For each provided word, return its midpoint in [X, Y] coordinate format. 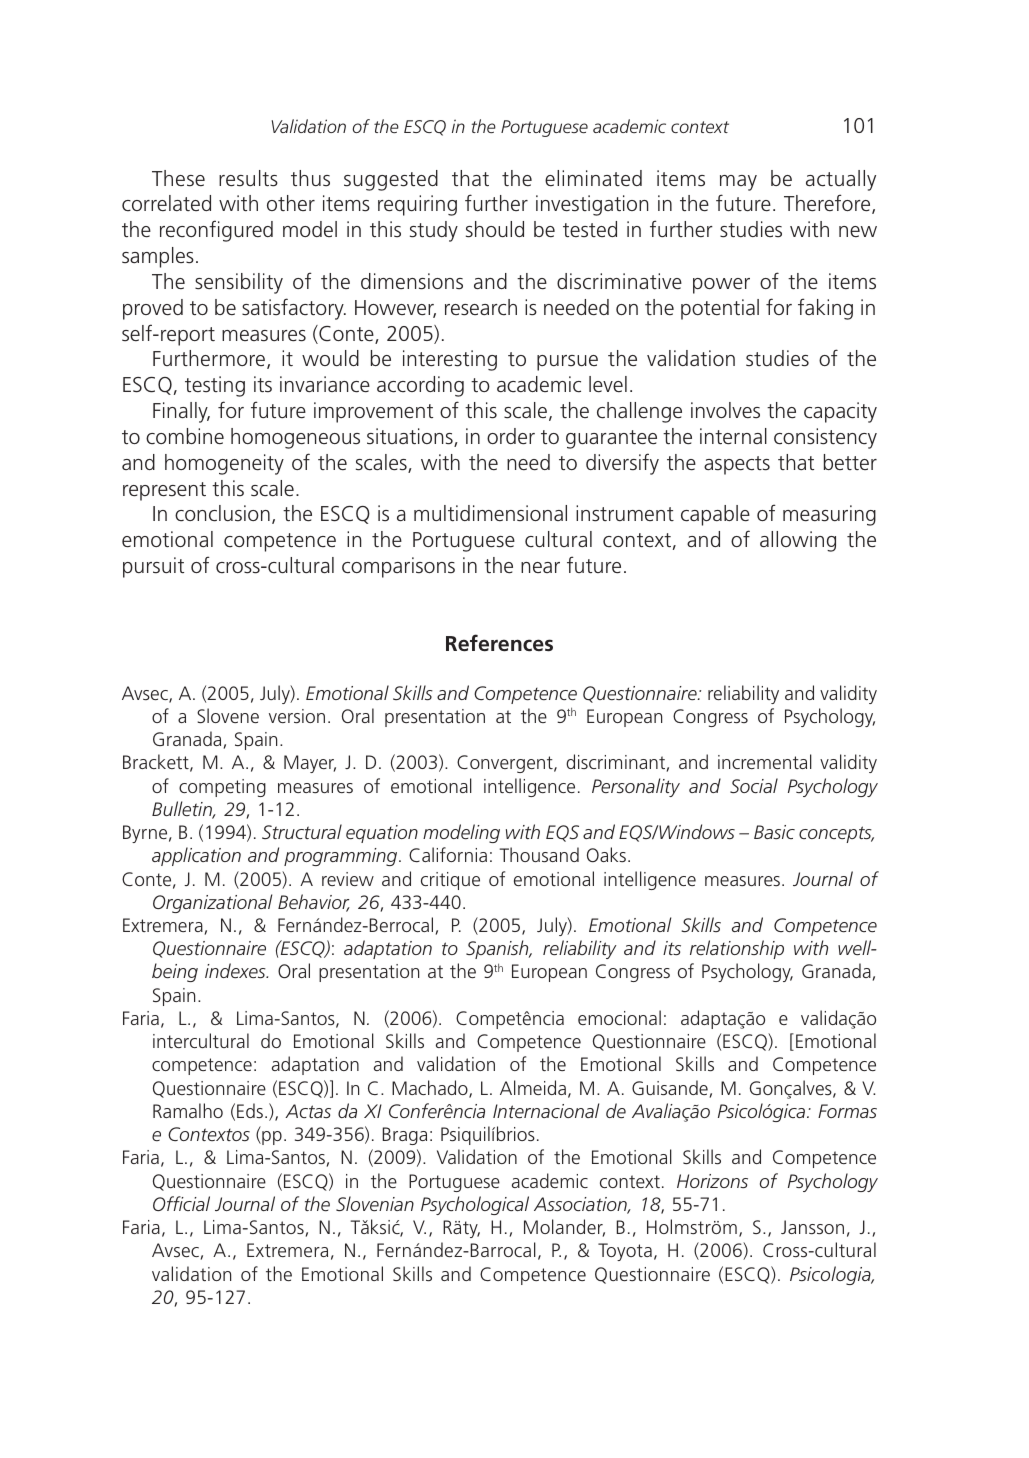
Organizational [212, 903]
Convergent [506, 764]
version [297, 716]
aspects [737, 465]
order [511, 436]
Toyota [625, 1252]
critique [450, 881]
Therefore [828, 204]
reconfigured [216, 231]
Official [181, 1203]
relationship [737, 949]
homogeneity [224, 464]
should [495, 229]
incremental [765, 761]
